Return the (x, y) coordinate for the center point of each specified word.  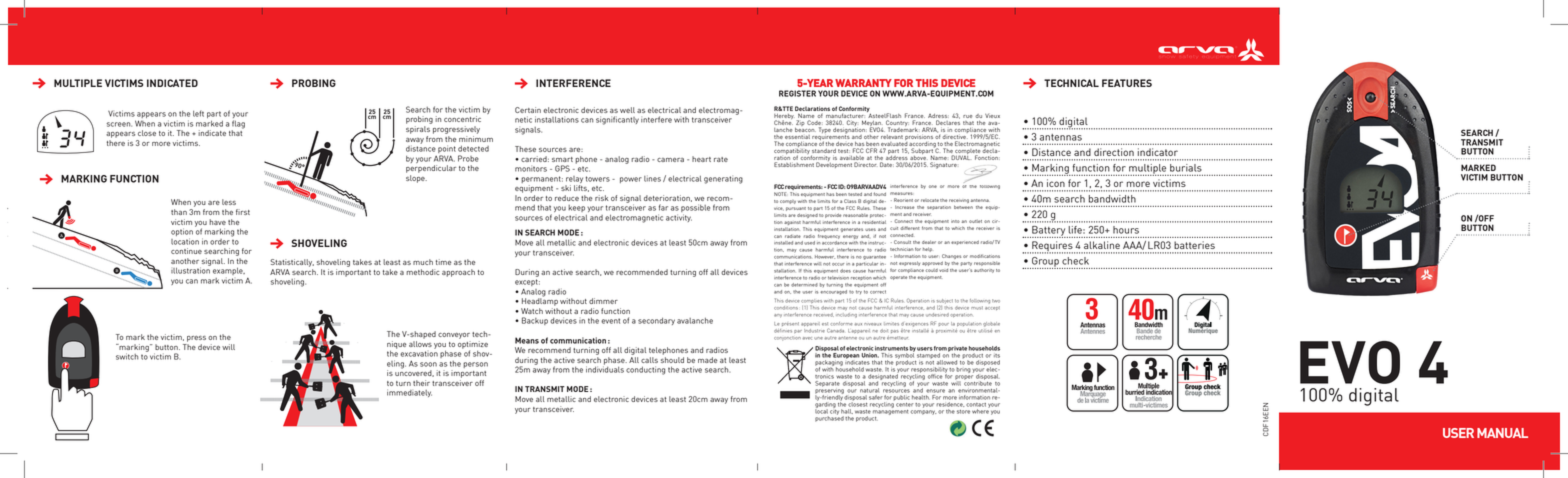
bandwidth (1112, 199)
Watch (532, 311)
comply (788, 202)
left (198, 113)
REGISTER (797, 93)
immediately (409, 393)
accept (992, 308)
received (824, 315)
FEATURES (1127, 83)
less (229, 202)
